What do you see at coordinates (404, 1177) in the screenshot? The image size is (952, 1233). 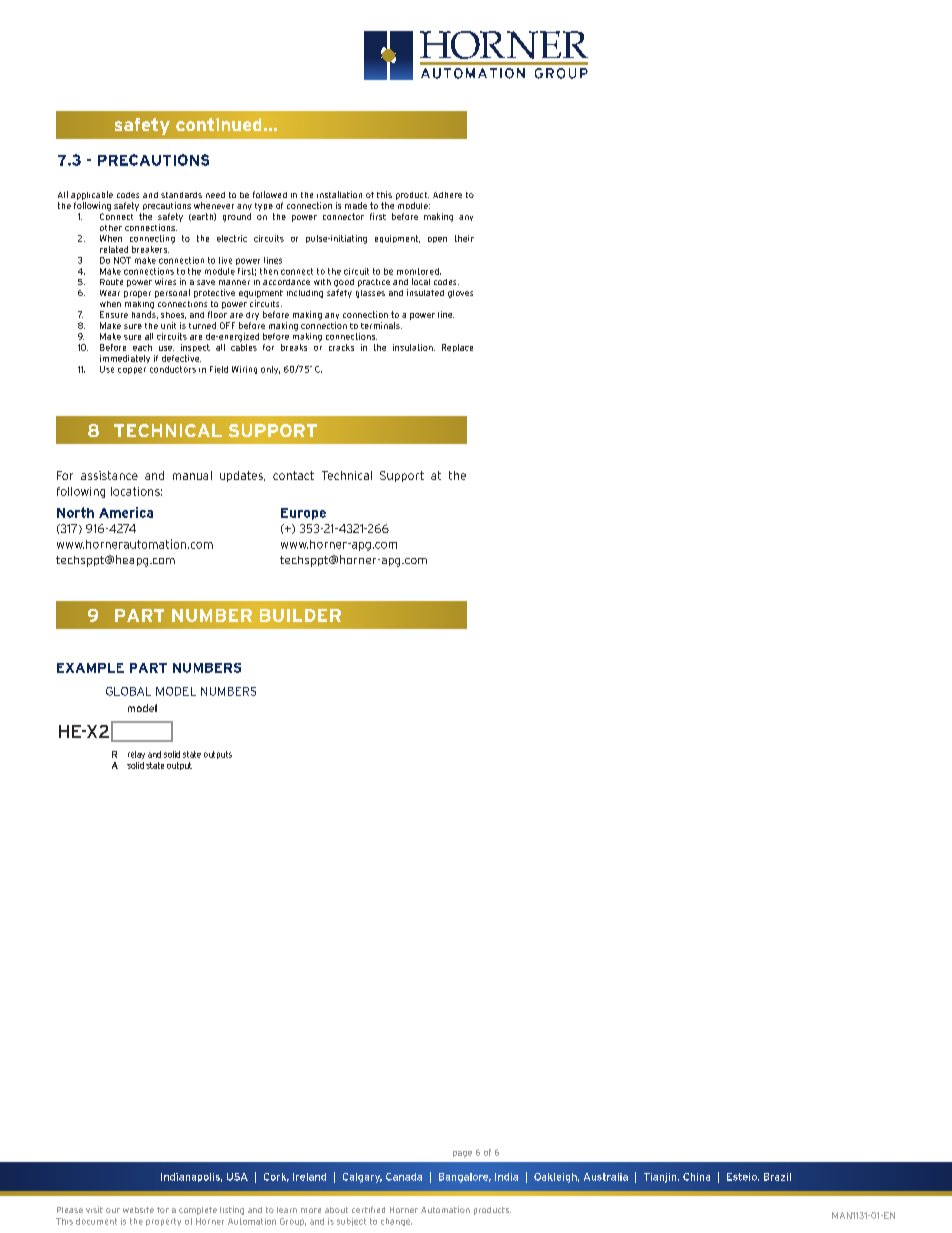 I see `Canada` at bounding box center [404, 1177].
